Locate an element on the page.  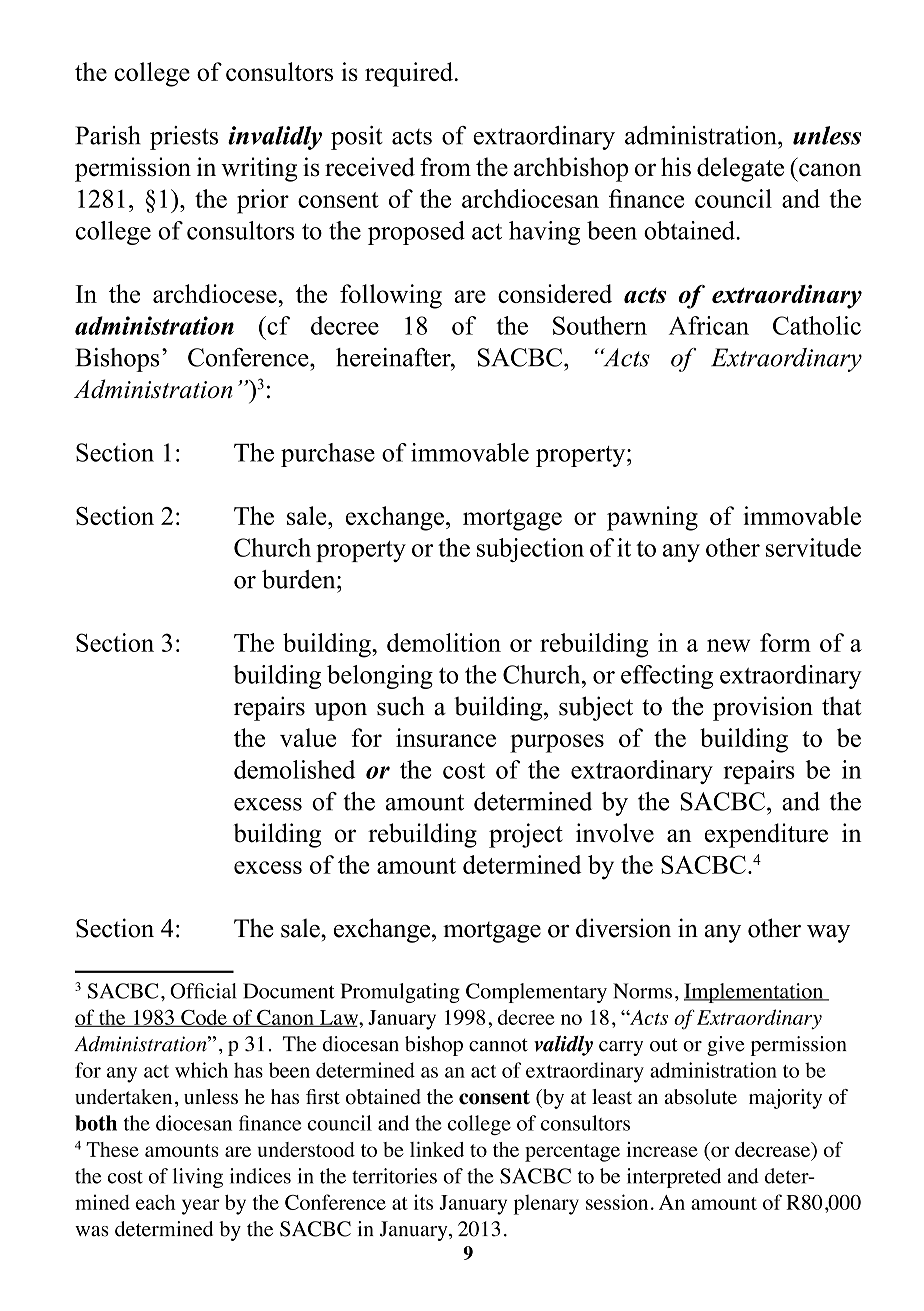
delegate is located at coordinates (740, 169).
